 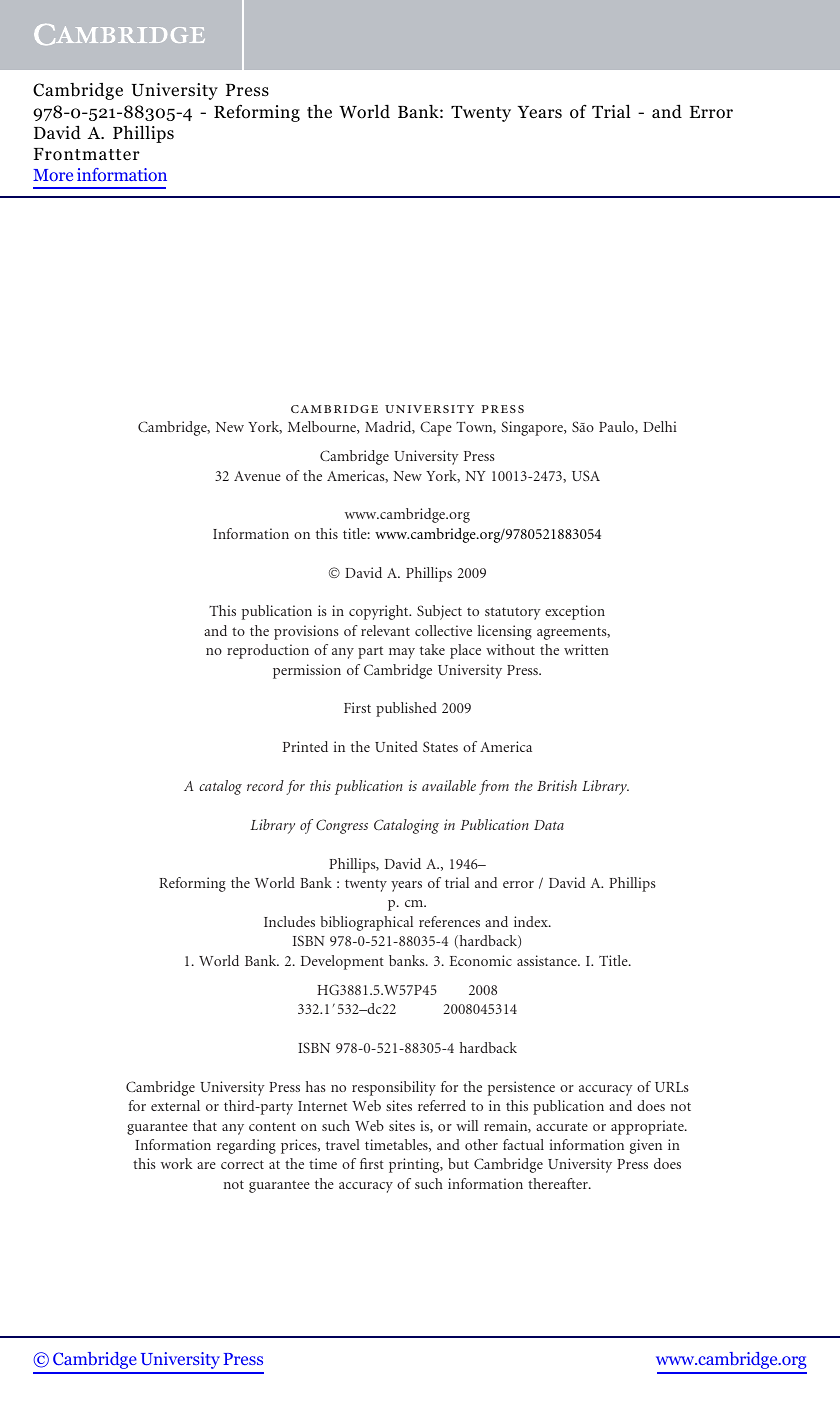 What do you see at coordinates (436, 428) in the document?
I see `Cape` at bounding box center [436, 428].
